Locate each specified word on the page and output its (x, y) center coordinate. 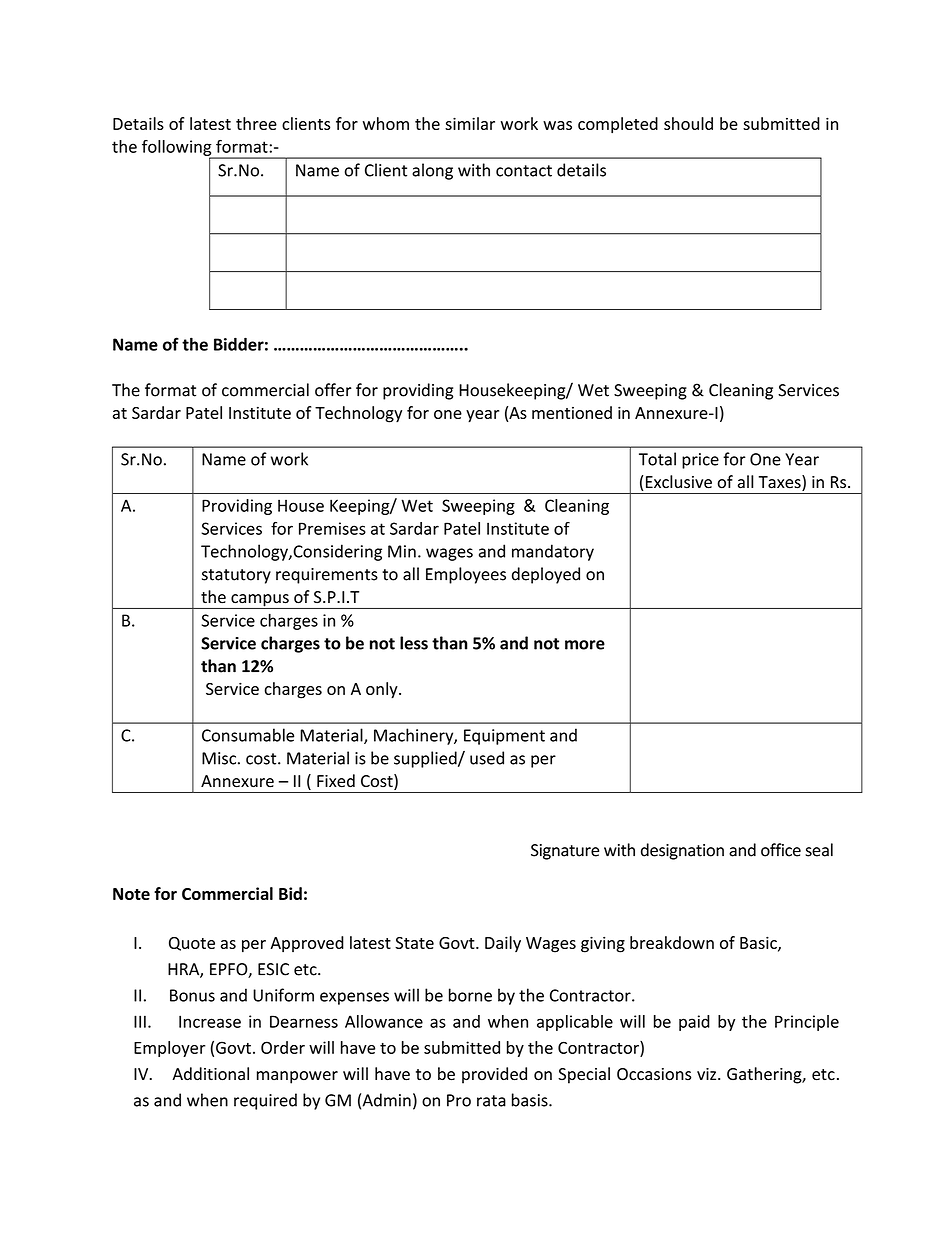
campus (260, 601)
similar (470, 123)
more (585, 645)
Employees (466, 575)
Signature (565, 852)
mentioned (572, 412)
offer (333, 390)
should (688, 123)
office (781, 850)
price (700, 461)
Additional (210, 1074)
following (178, 149)
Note (131, 894)
